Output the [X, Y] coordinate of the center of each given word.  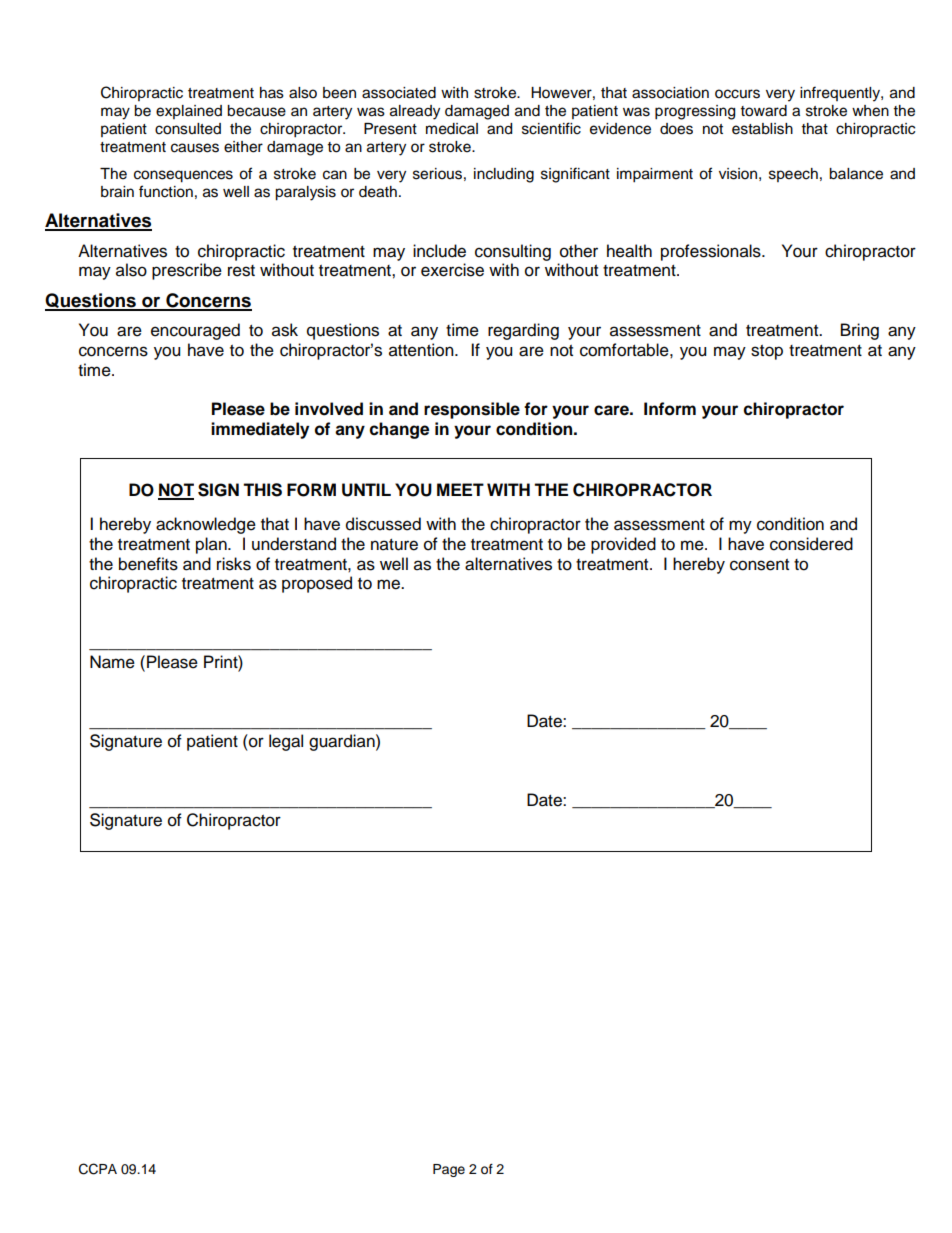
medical [452, 129]
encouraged [195, 331]
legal [286, 742]
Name [112, 662]
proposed [317, 584]
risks [234, 564]
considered [811, 544]
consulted [188, 129]
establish [762, 129]
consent [759, 565]
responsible [472, 410]
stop [767, 352]
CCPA [98, 1169]
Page [449, 1170]
